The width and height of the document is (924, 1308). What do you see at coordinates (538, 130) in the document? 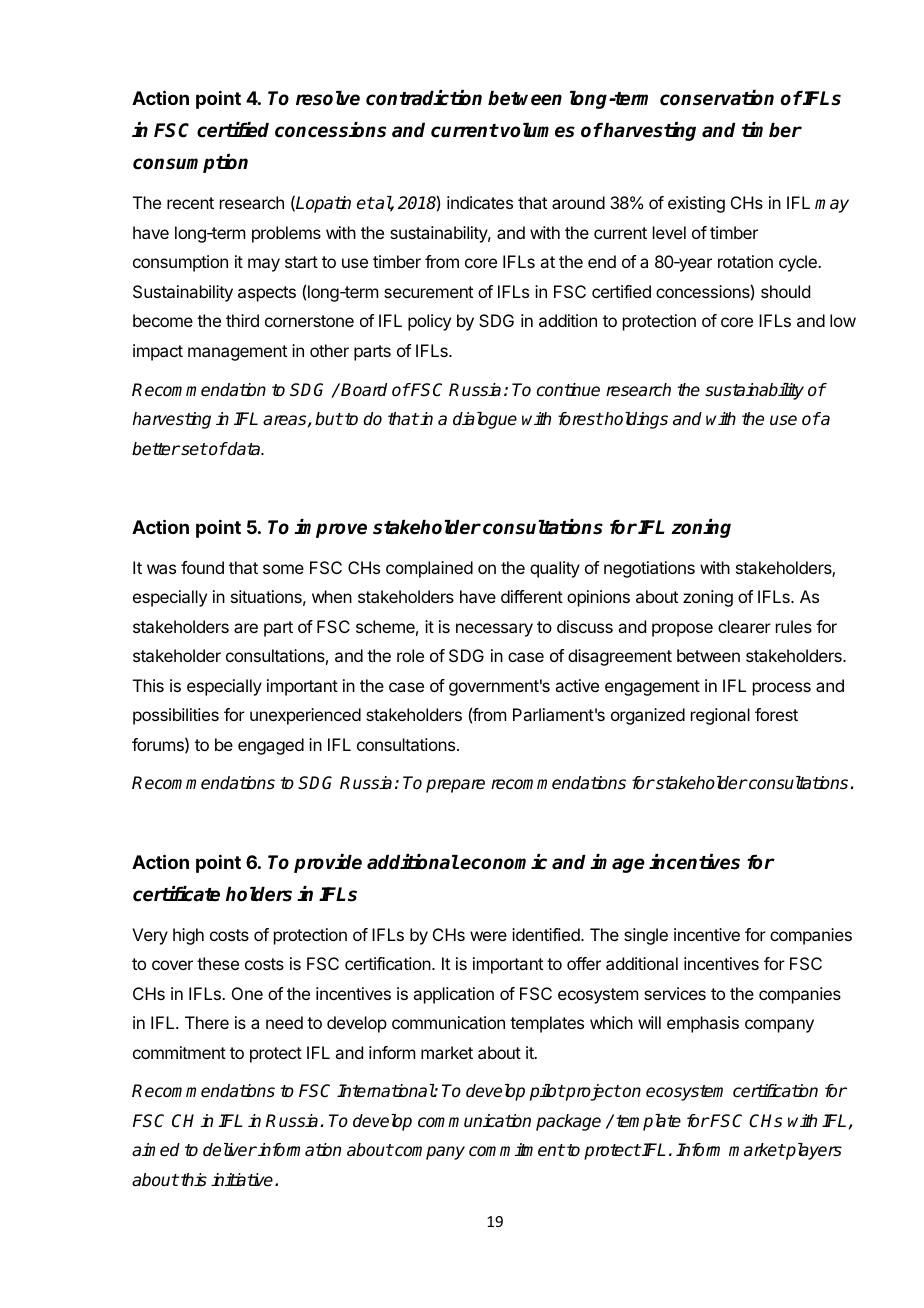
I see `volumes` at bounding box center [538, 130].
